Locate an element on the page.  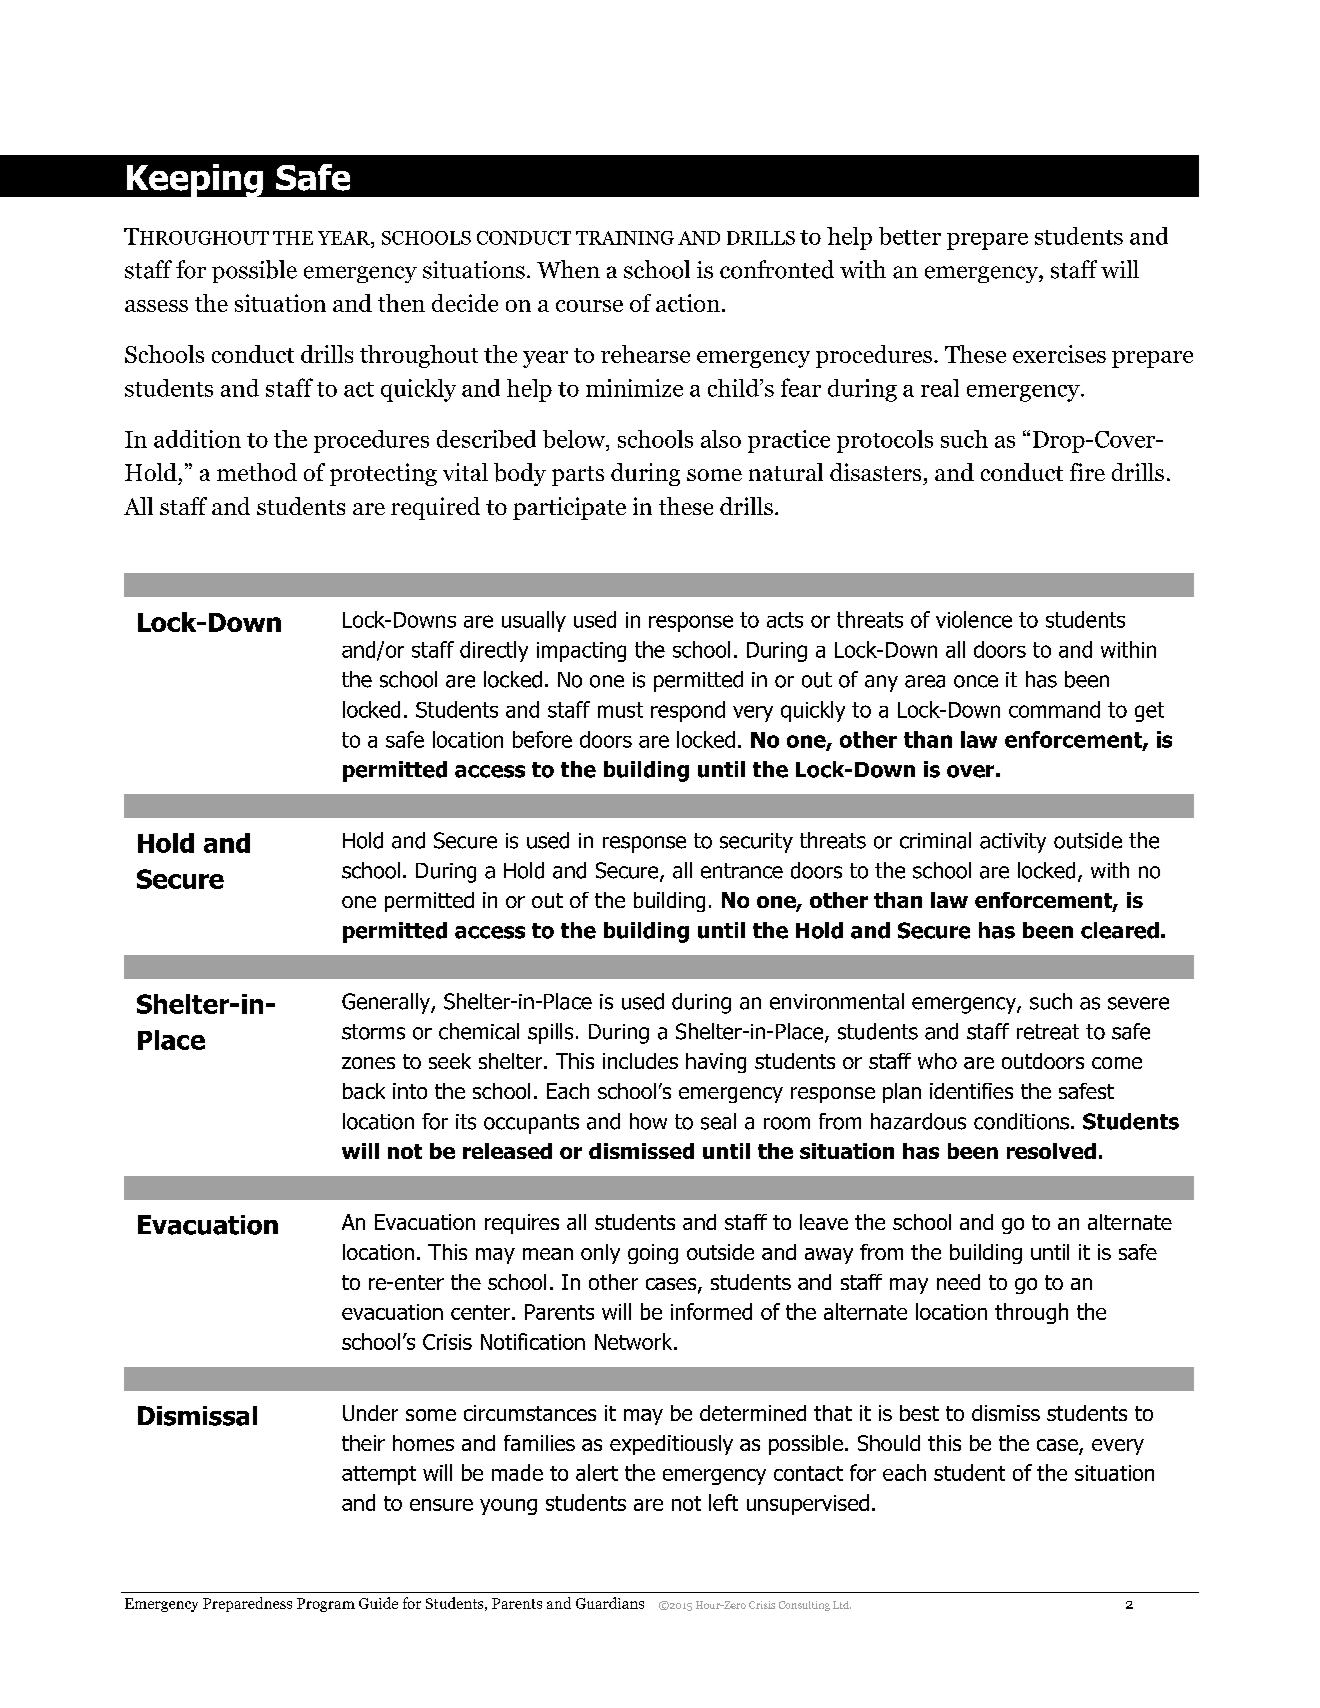
need is located at coordinates (958, 1282).
